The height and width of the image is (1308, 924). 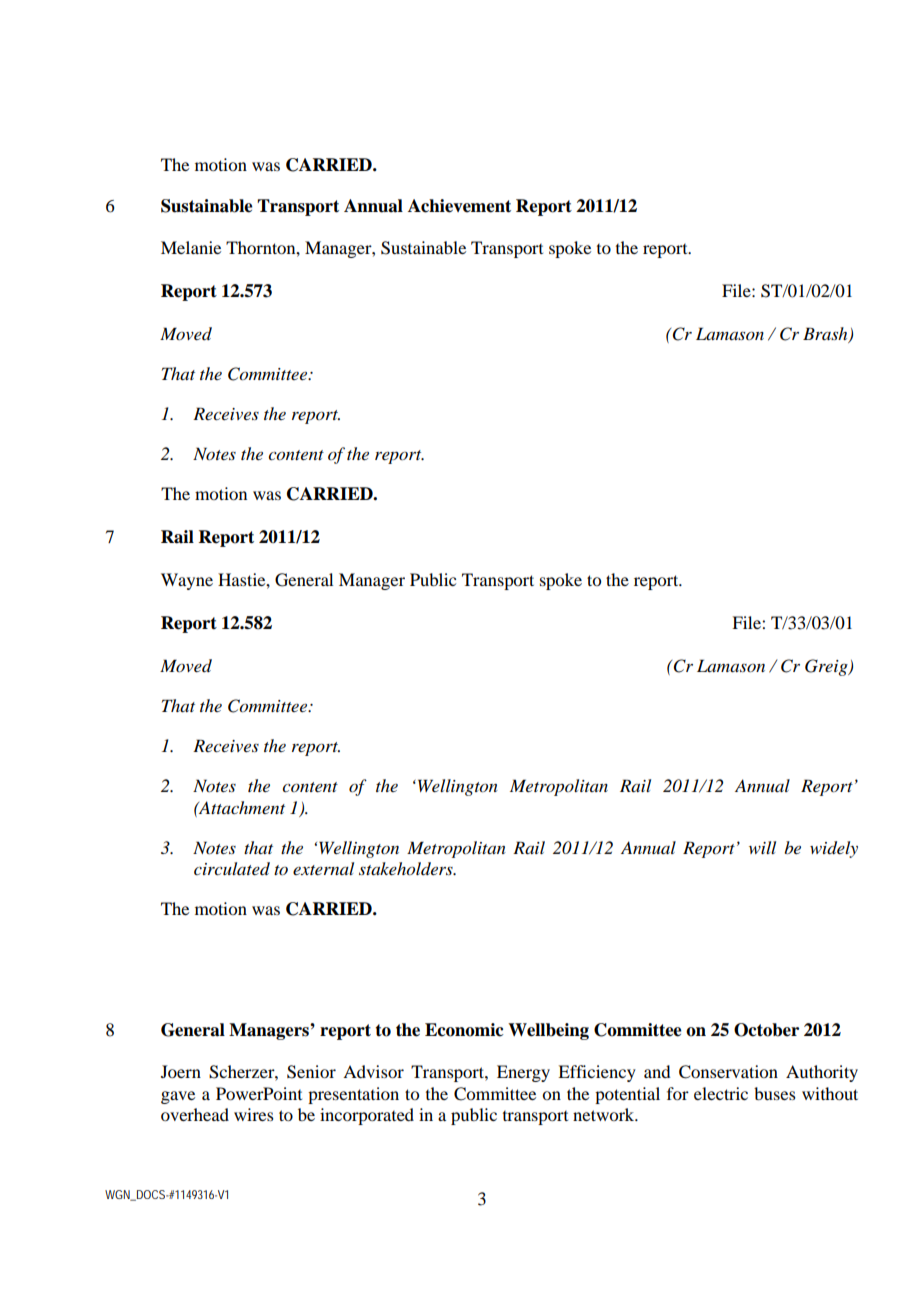 What do you see at coordinates (407, 869) in the image?
I see `stakeholders` at bounding box center [407, 869].
